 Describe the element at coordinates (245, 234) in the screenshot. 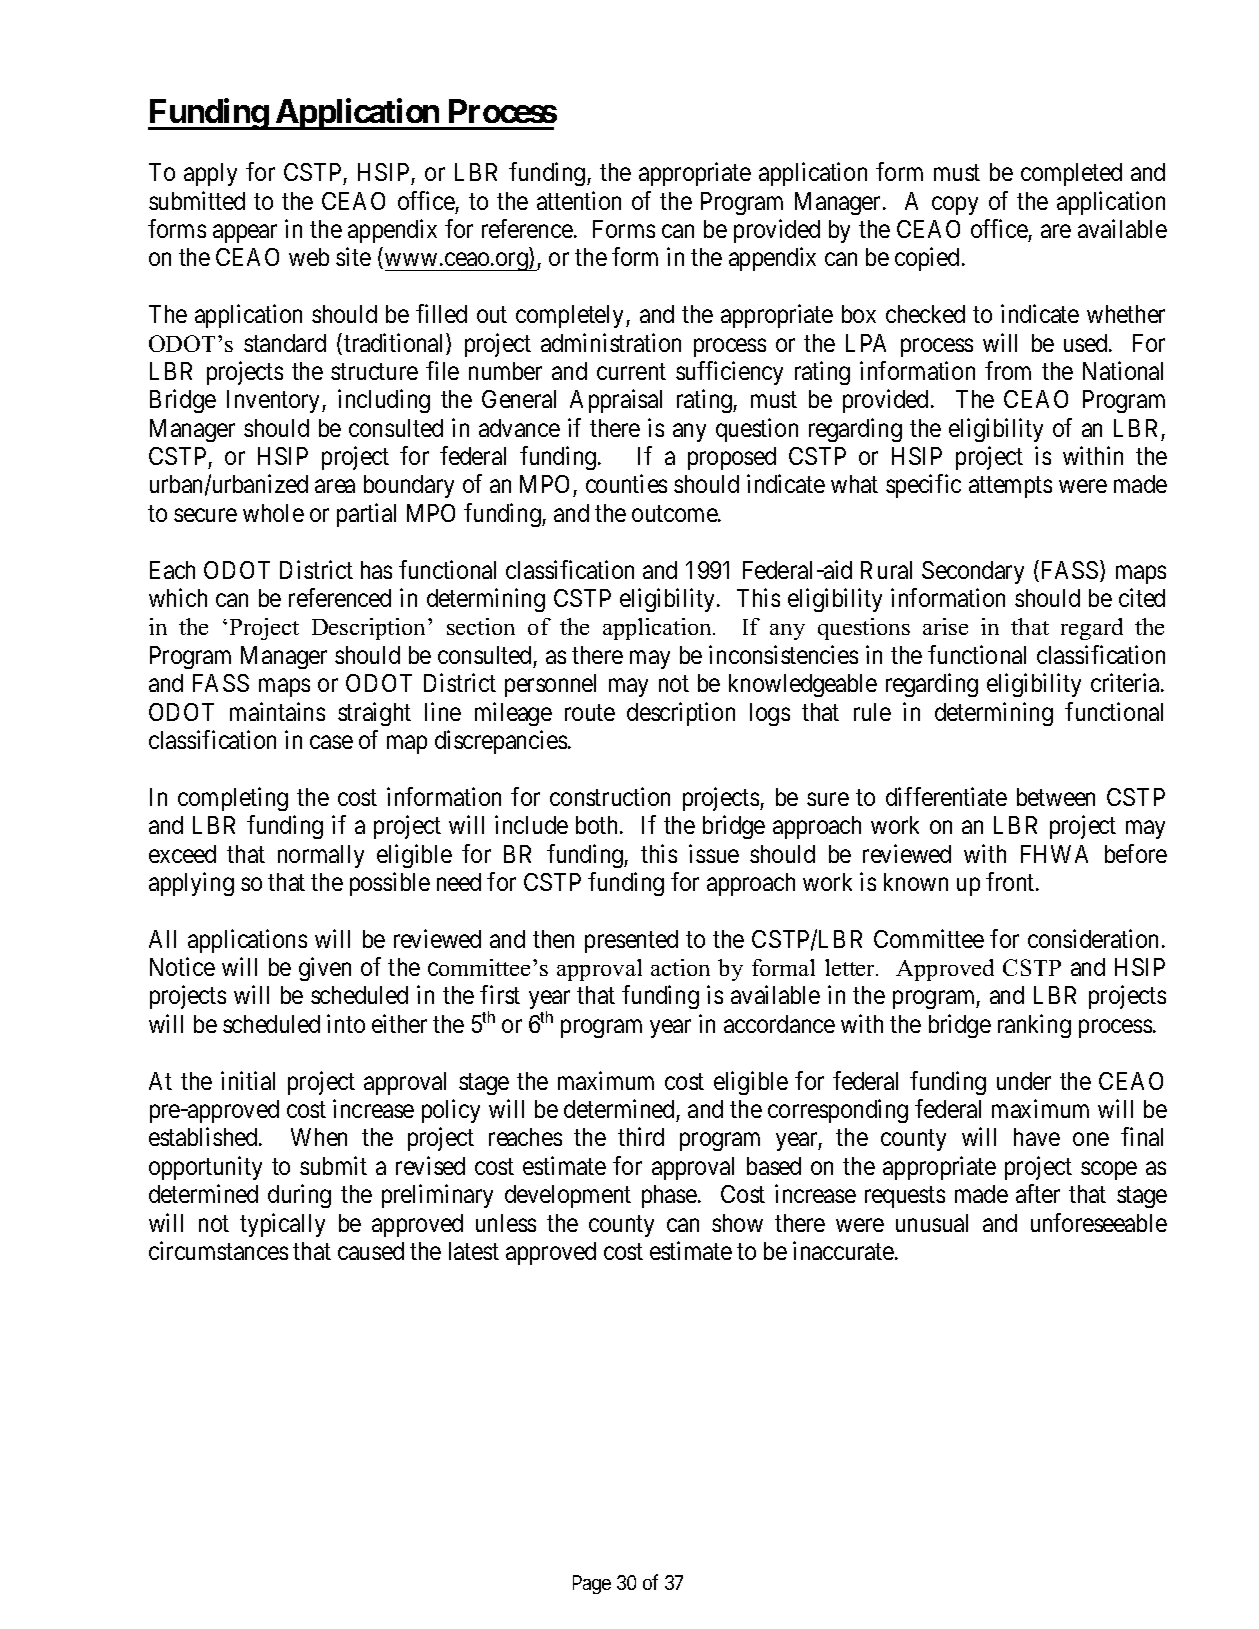

I see `appear` at that location.
